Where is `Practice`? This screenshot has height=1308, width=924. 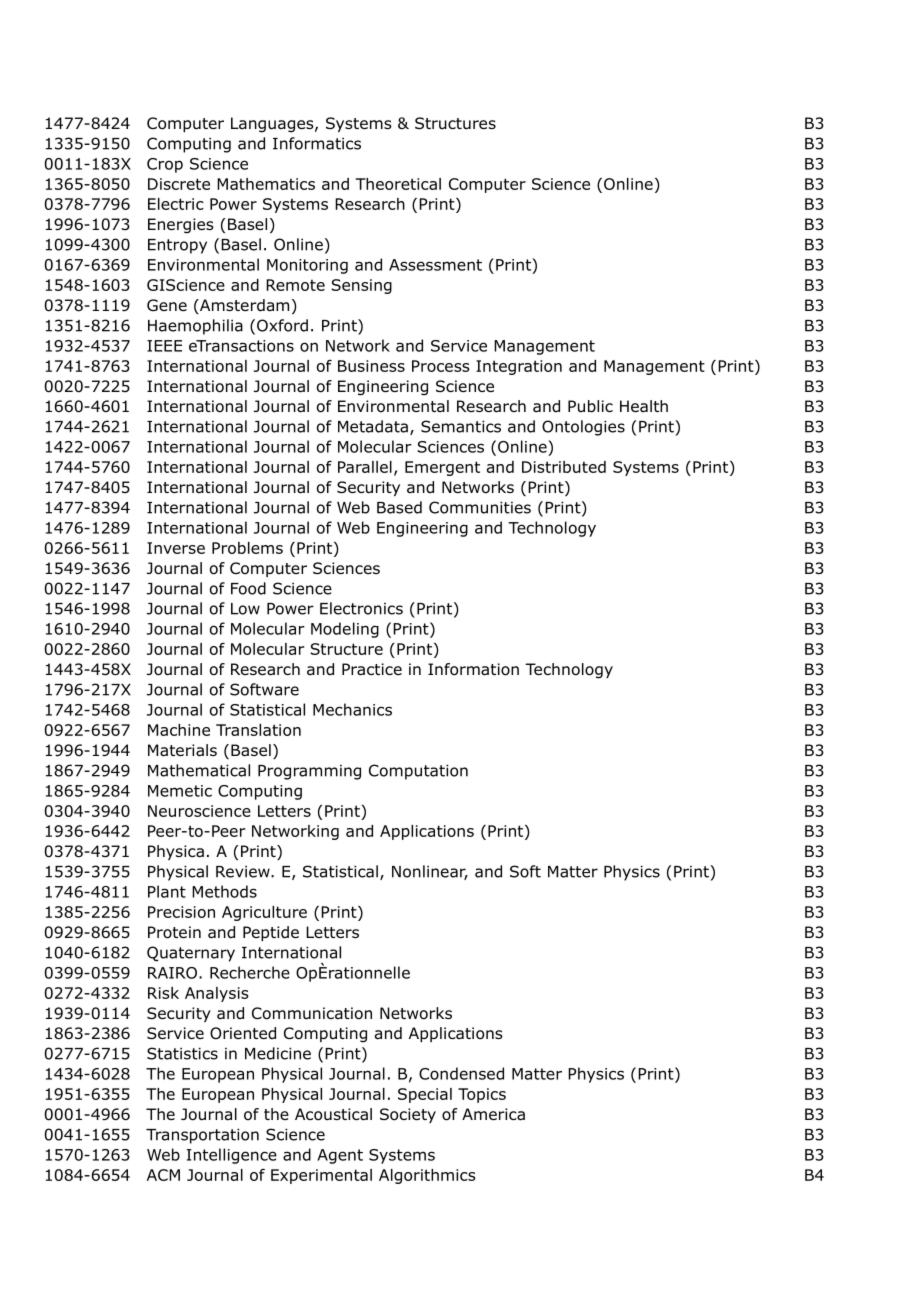 Practice is located at coordinates (372, 669).
